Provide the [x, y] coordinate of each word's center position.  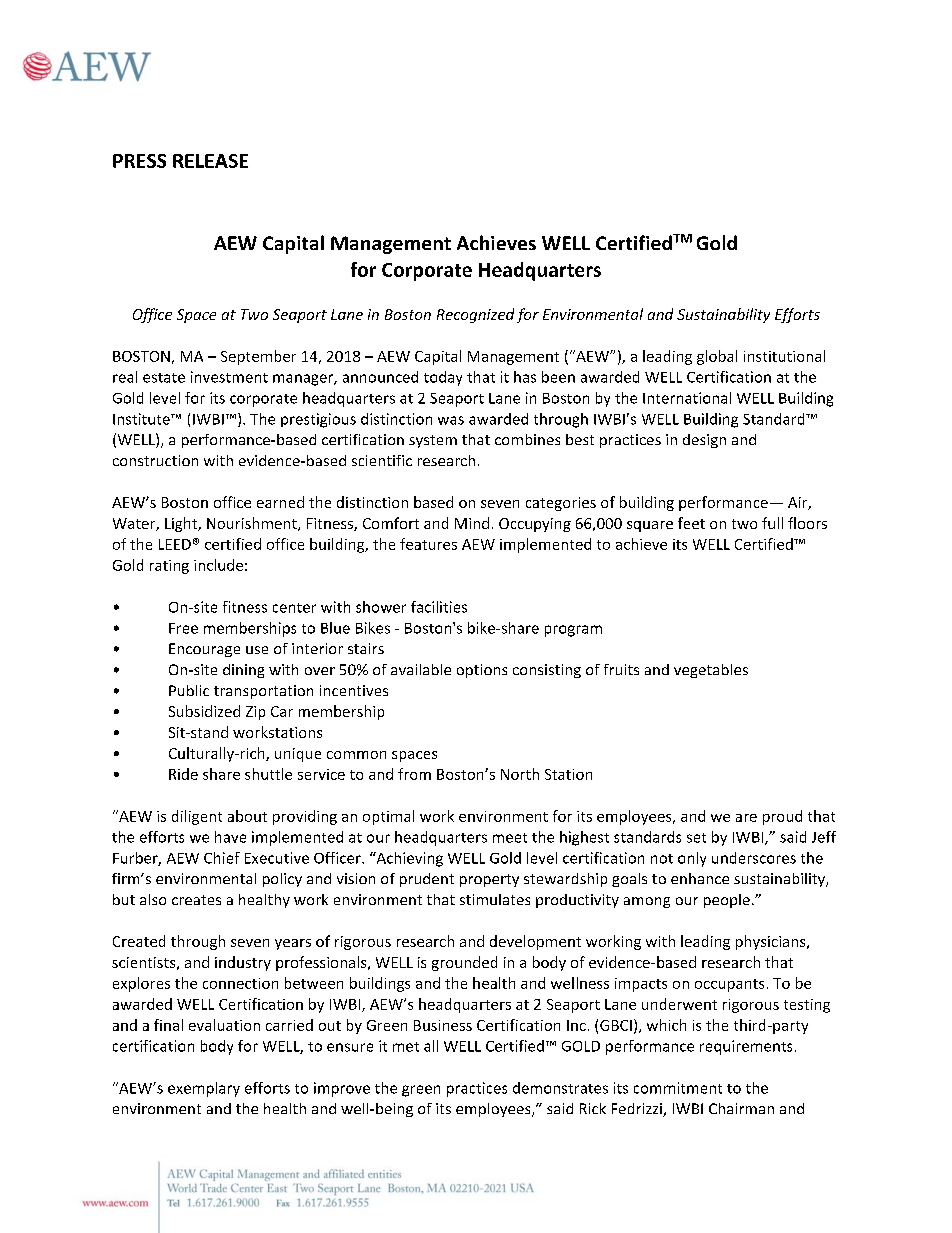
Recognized [475, 315]
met [406, 1047]
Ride [183, 774]
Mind [472, 523]
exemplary [204, 1089]
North [520, 774]
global [717, 357]
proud [782, 817]
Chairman [741, 1108]
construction [155, 460]
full [772, 523]
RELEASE [210, 161]
